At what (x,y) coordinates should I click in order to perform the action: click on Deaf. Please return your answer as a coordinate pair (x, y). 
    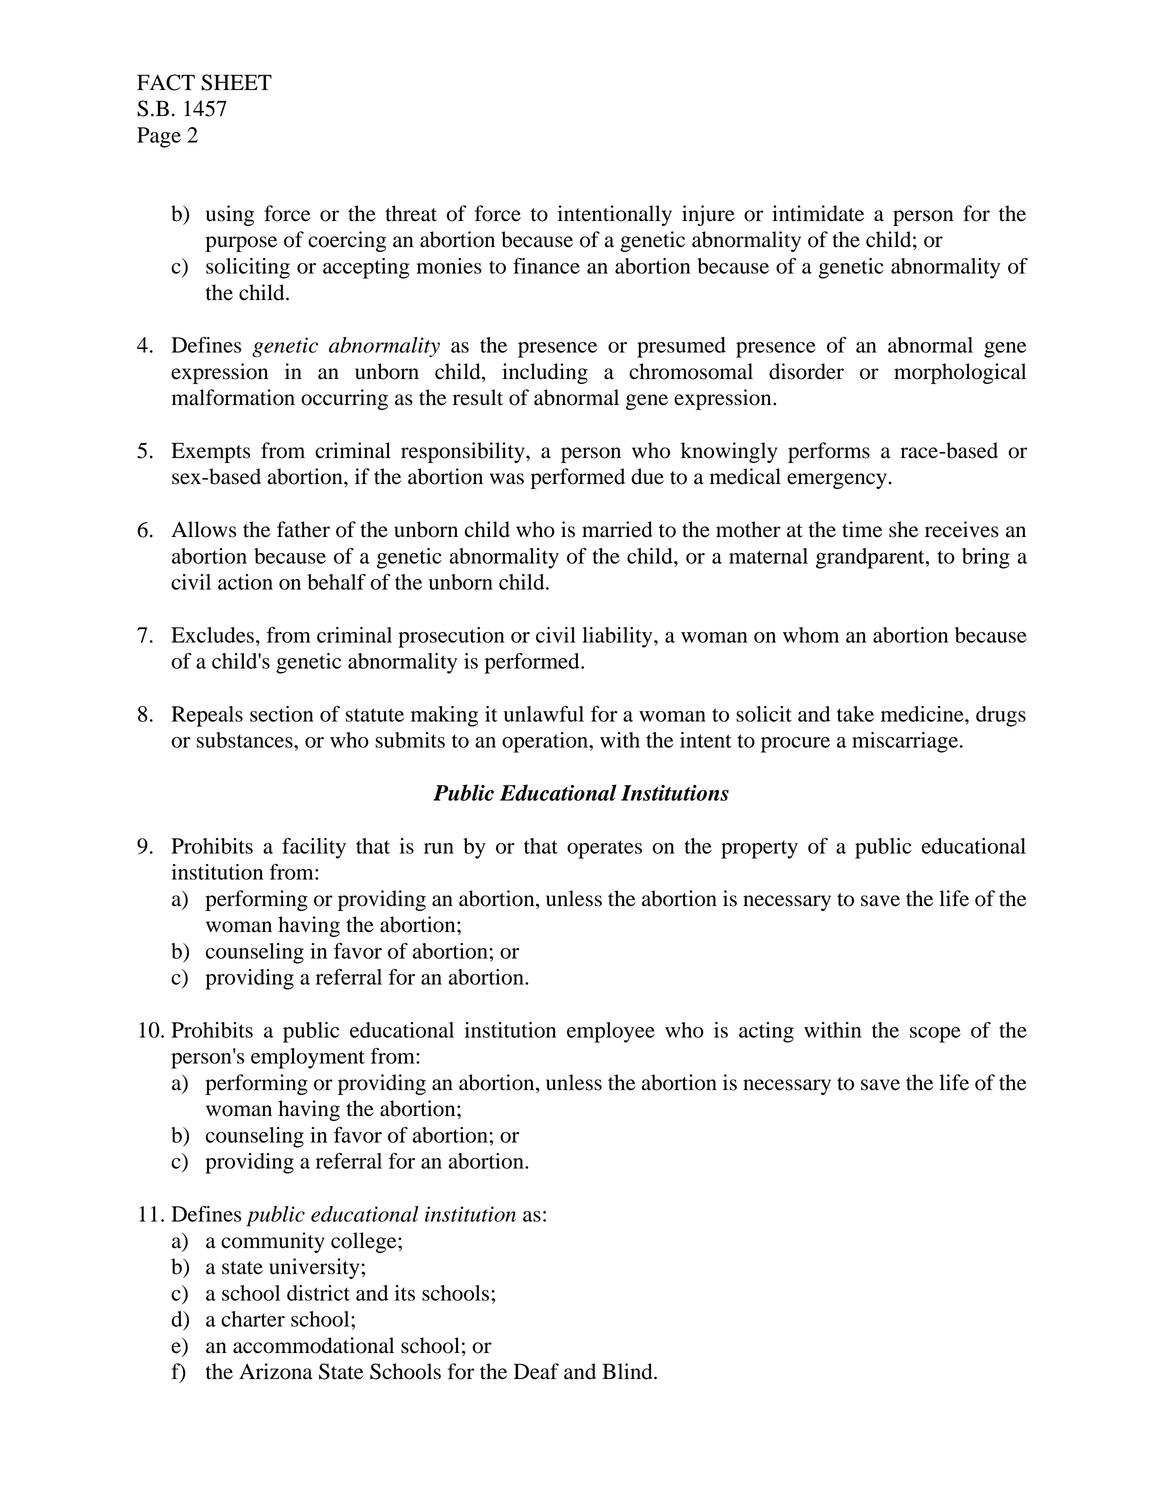
    Looking at the image, I should click on (536, 1371).
